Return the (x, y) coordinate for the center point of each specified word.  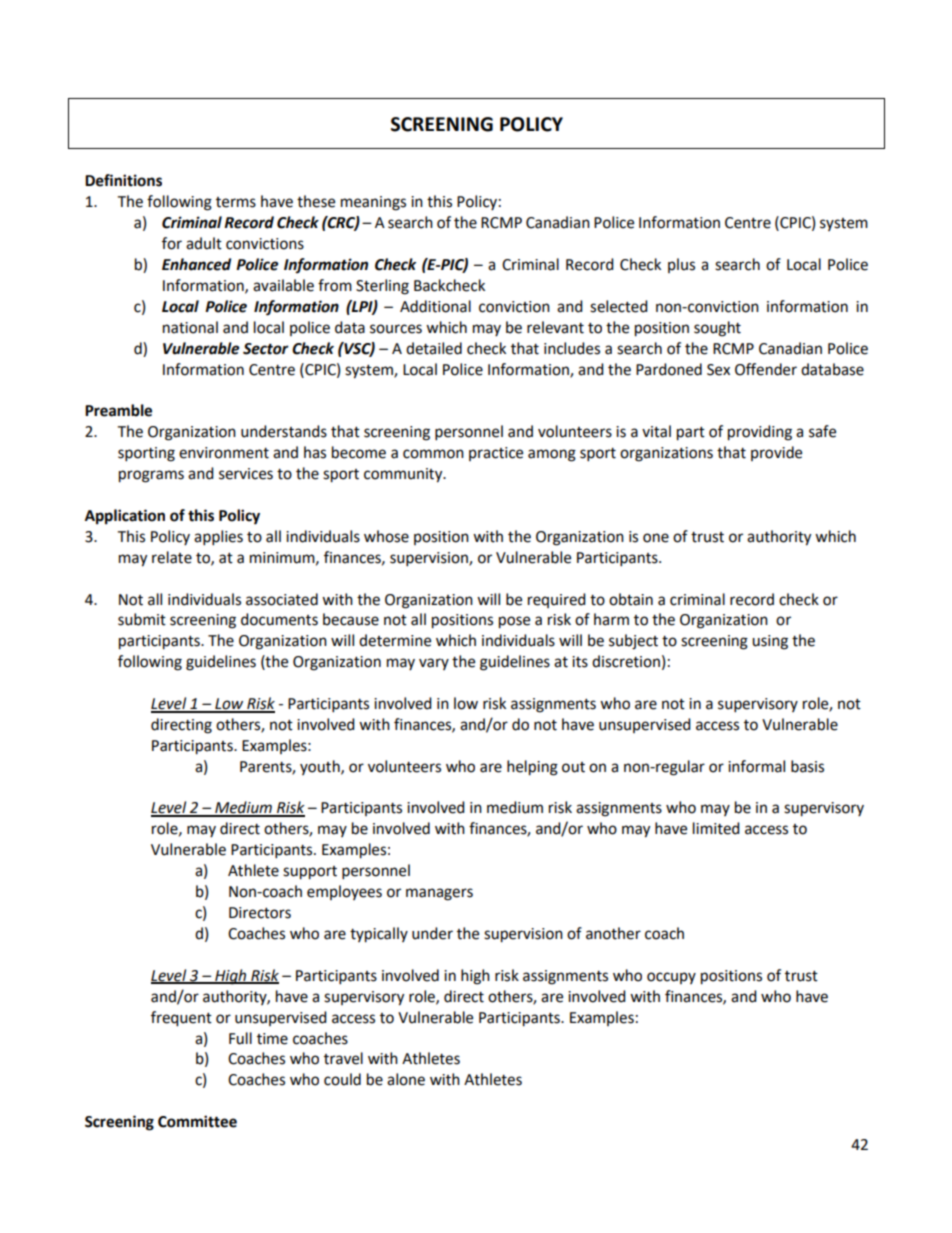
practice (496, 454)
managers (439, 894)
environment (224, 453)
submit (142, 619)
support (310, 873)
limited (716, 828)
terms (236, 202)
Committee (197, 1121)
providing (760, 433)
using (770, 642)
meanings (373, 203)
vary (434, 664)
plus (681, 265)
